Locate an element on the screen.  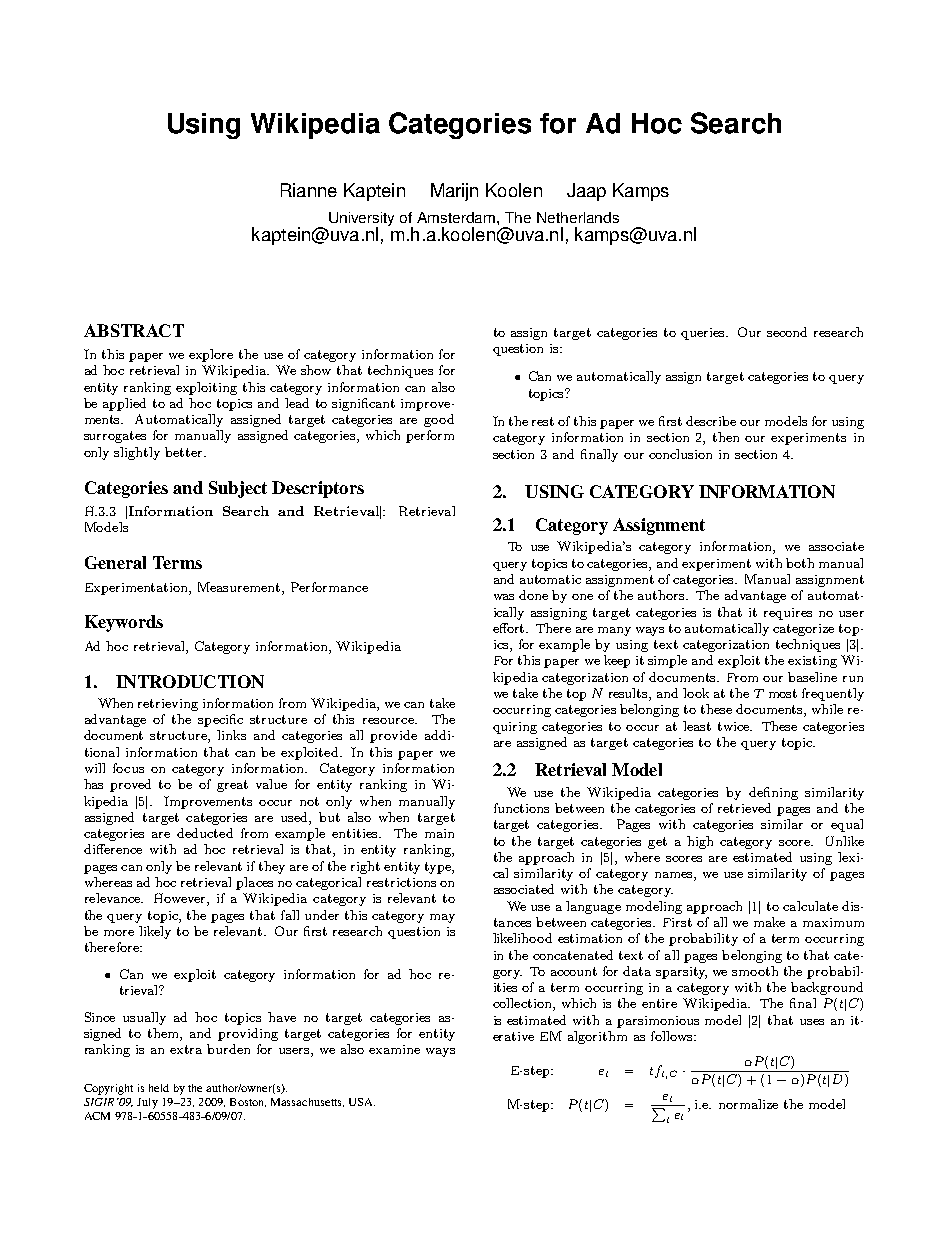
effort is located at coordinates (510, 628).
